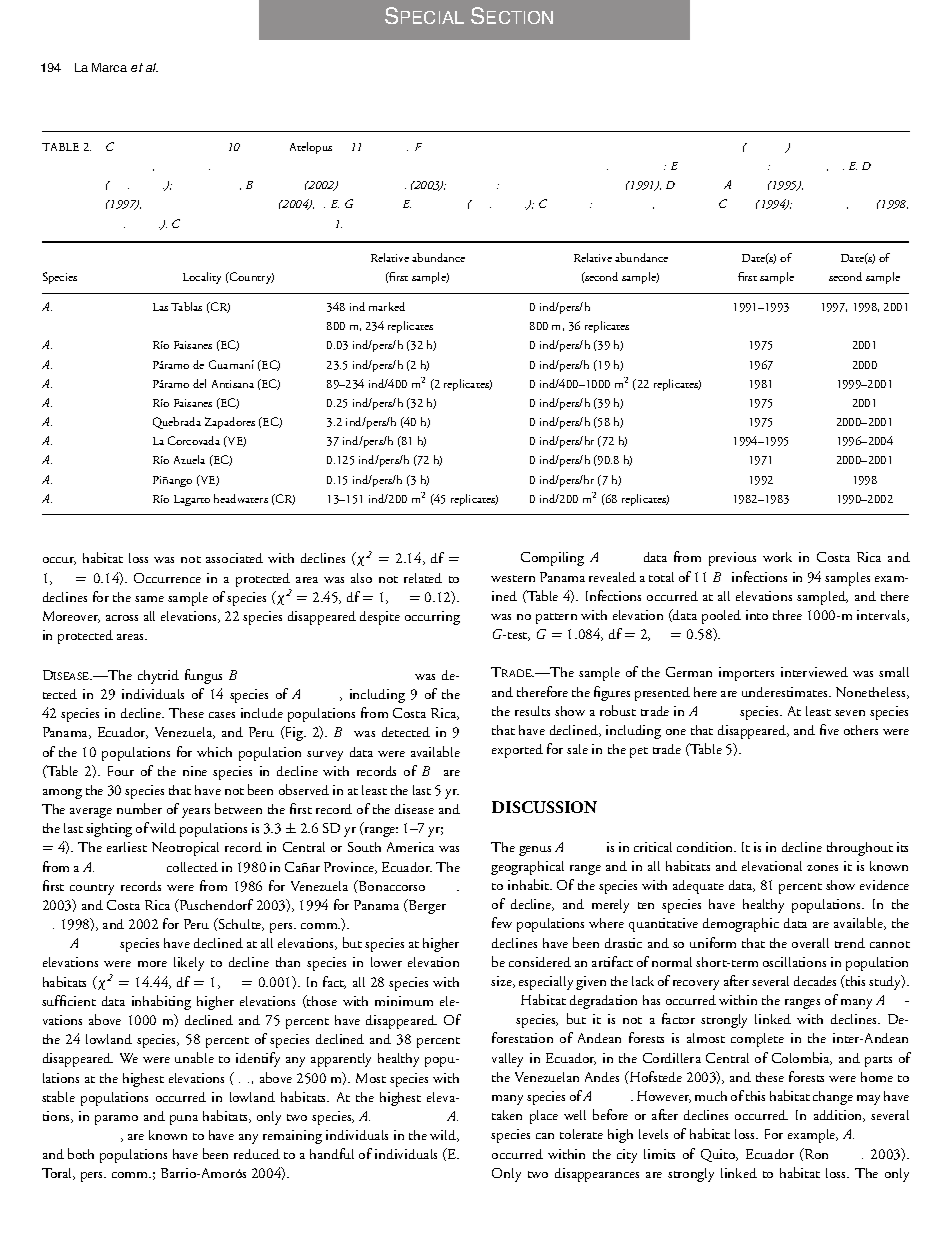 The image size is (952, 1256). I want to click on marked, so click(387, 306).
